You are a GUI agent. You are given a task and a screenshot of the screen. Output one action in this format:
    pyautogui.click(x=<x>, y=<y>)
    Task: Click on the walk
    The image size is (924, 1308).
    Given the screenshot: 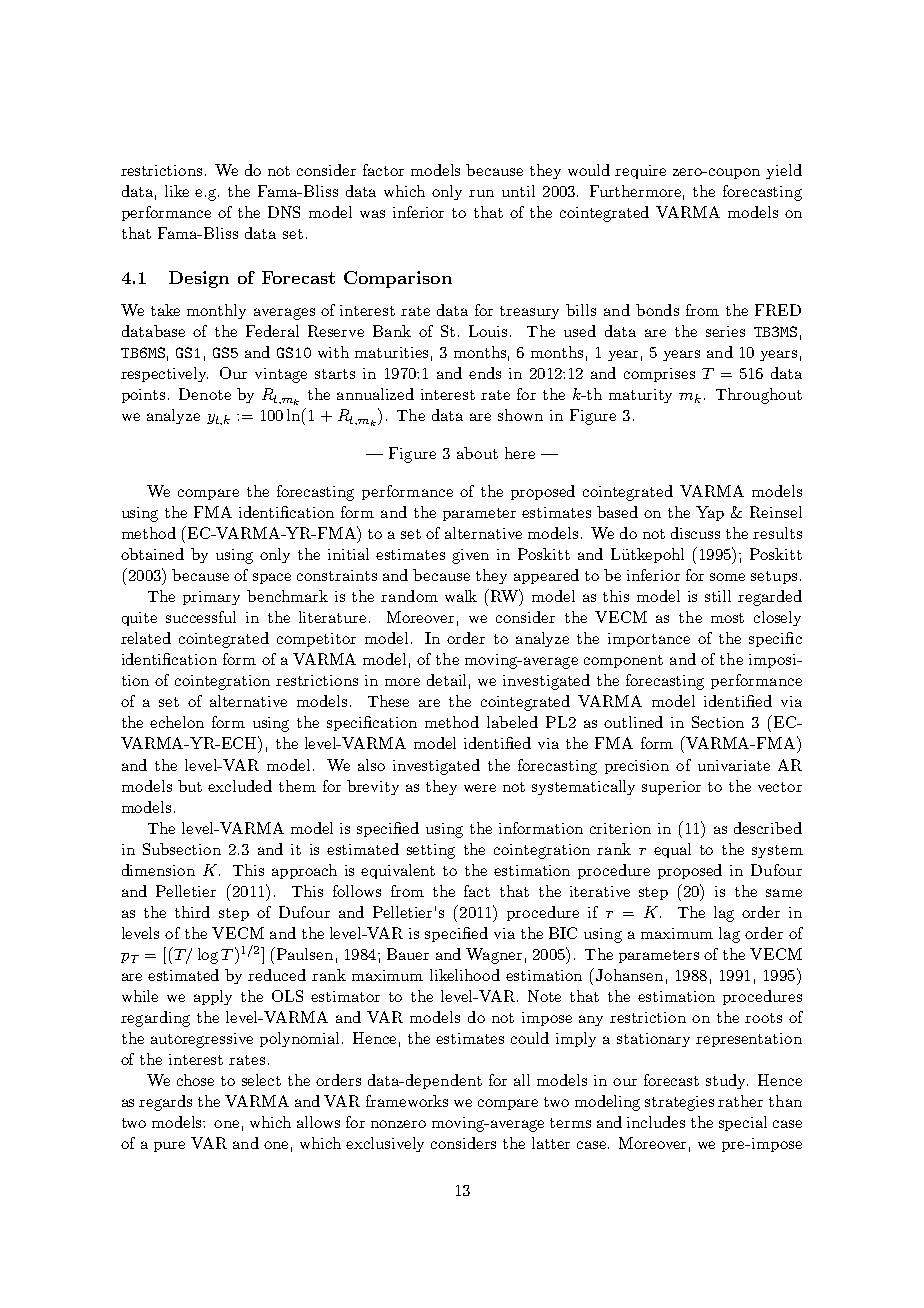 What is the action you would take?
    pyautogui.click(x=461, y=596)
